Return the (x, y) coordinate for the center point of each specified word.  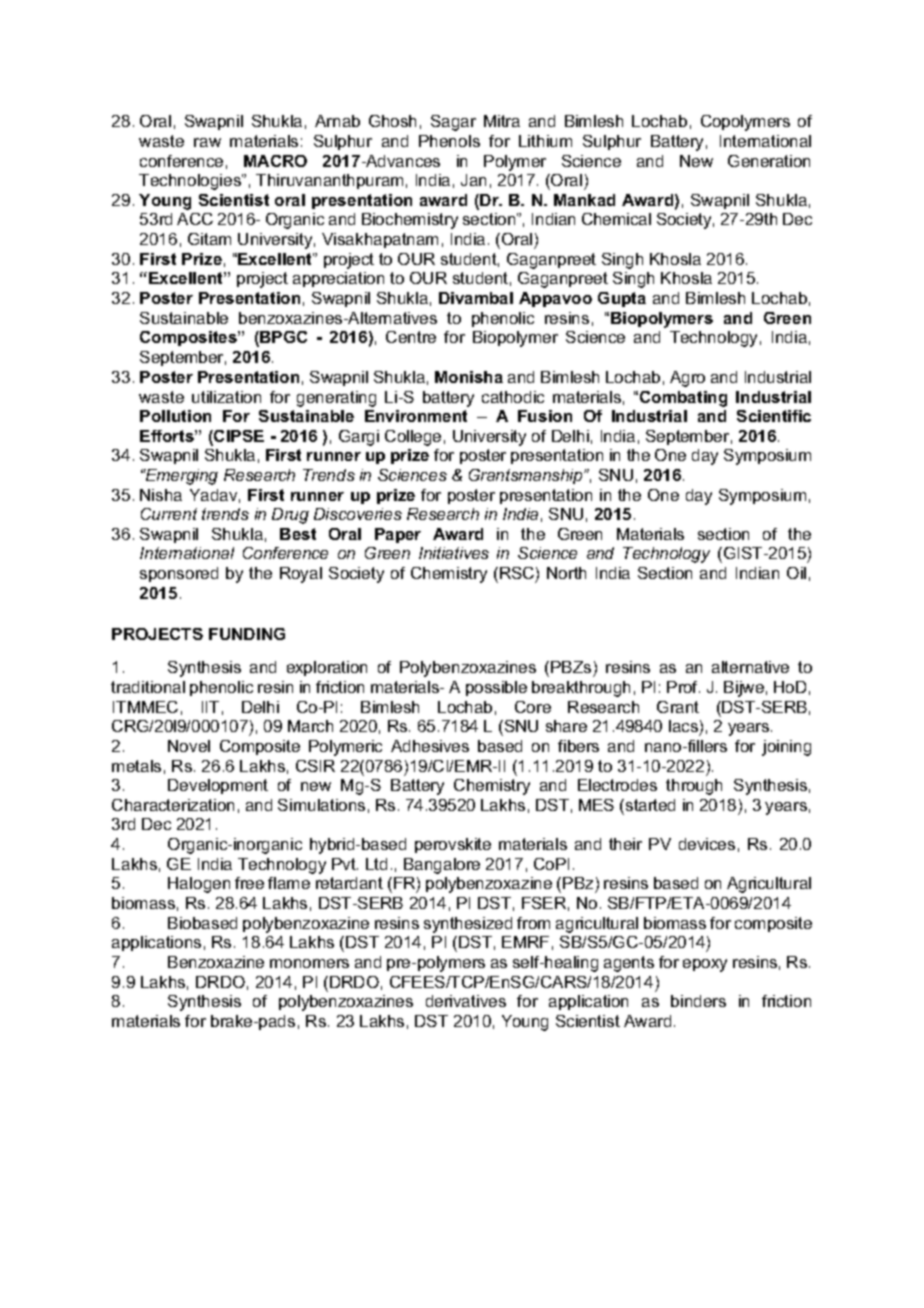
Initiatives (454, 553)
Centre (411, 337)
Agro (687, 379)
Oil (796, 573)
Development (218, 786)
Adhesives (430, 746)
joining (786, 748)
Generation (769, 161)
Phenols (449, 141)
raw (207, 142)
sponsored (179, 574)
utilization (226, 397)
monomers (309, 963)
